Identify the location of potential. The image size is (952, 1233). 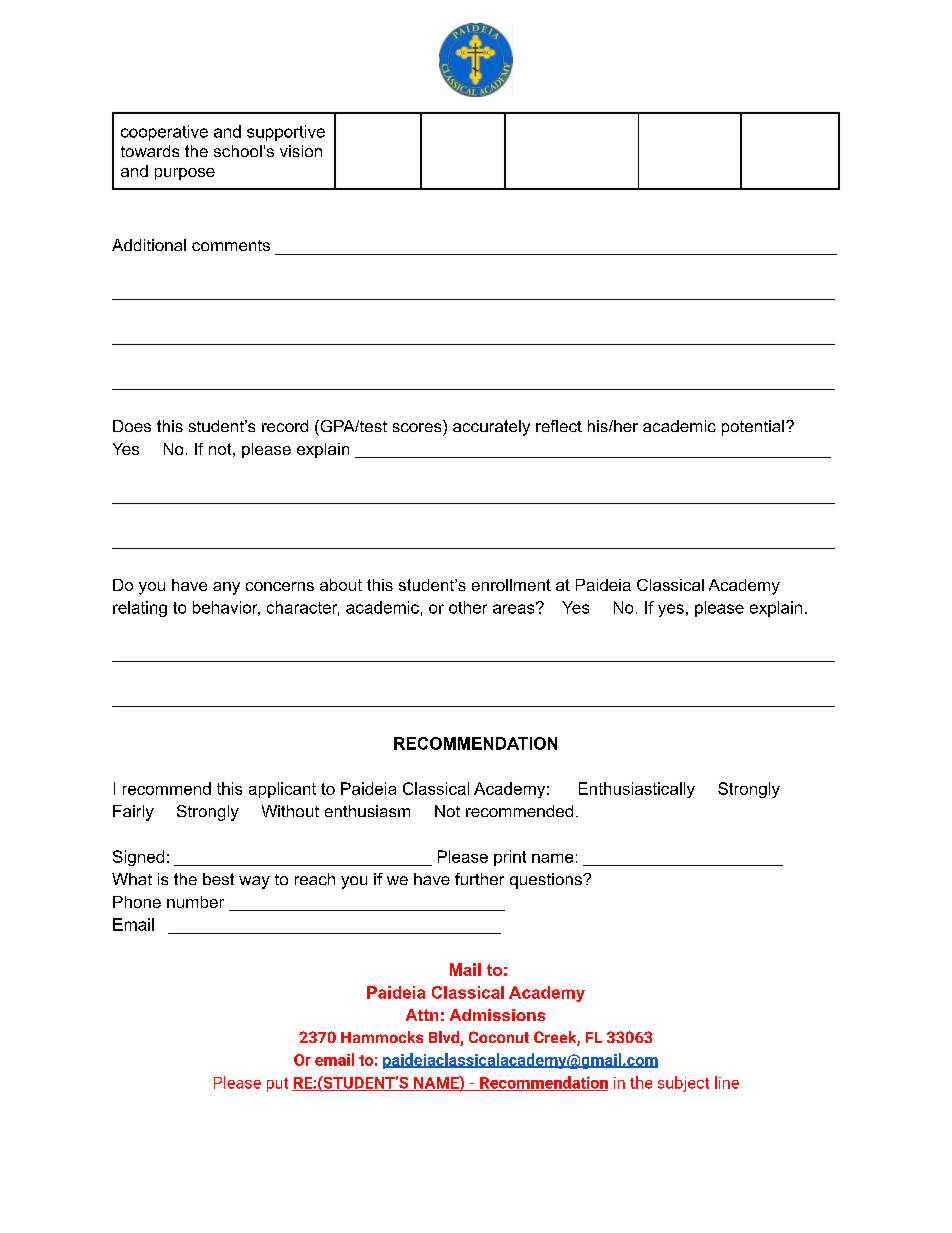
(753, 428).
